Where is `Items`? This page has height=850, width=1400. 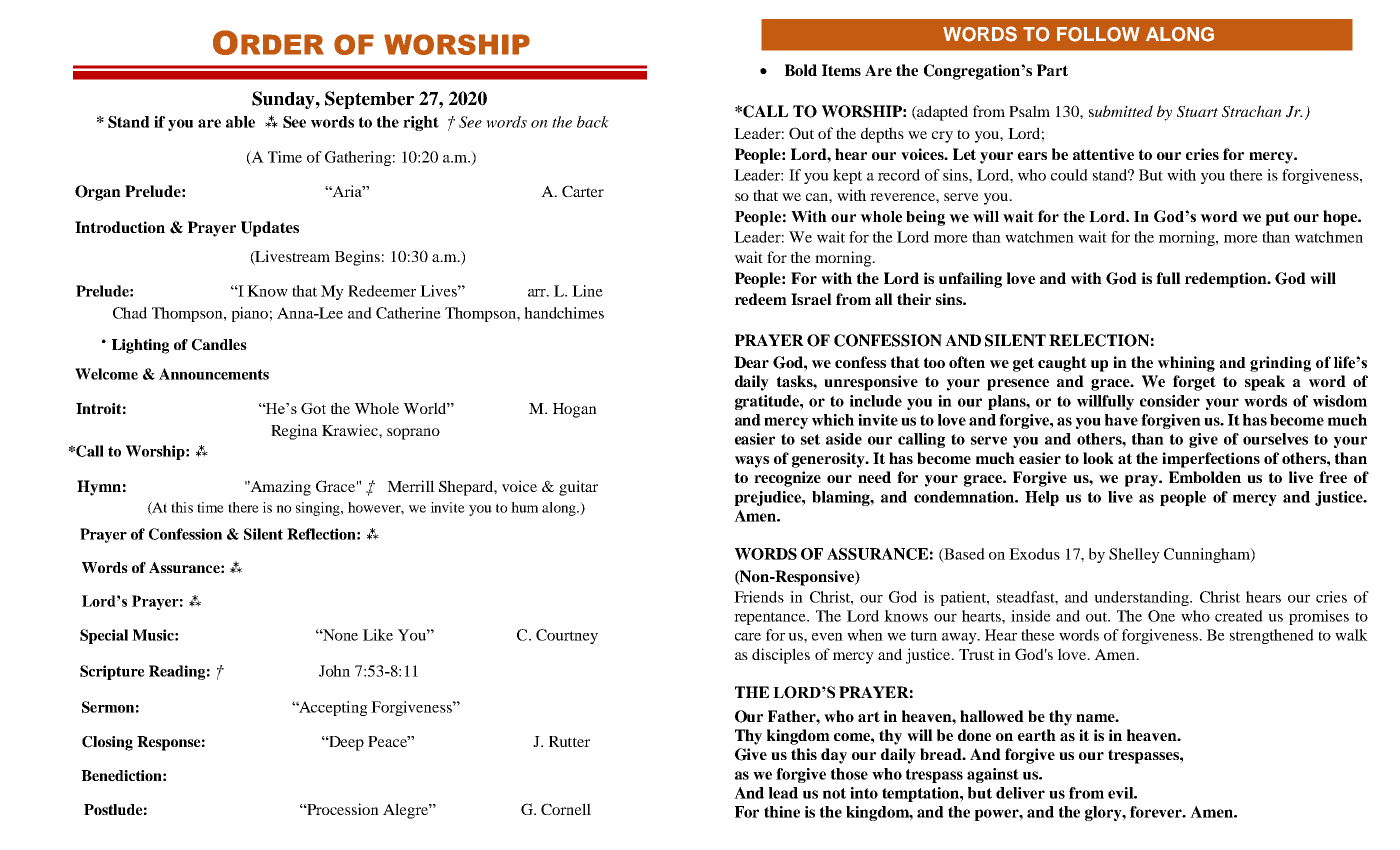 Items is located at coordinates (841, 70).
